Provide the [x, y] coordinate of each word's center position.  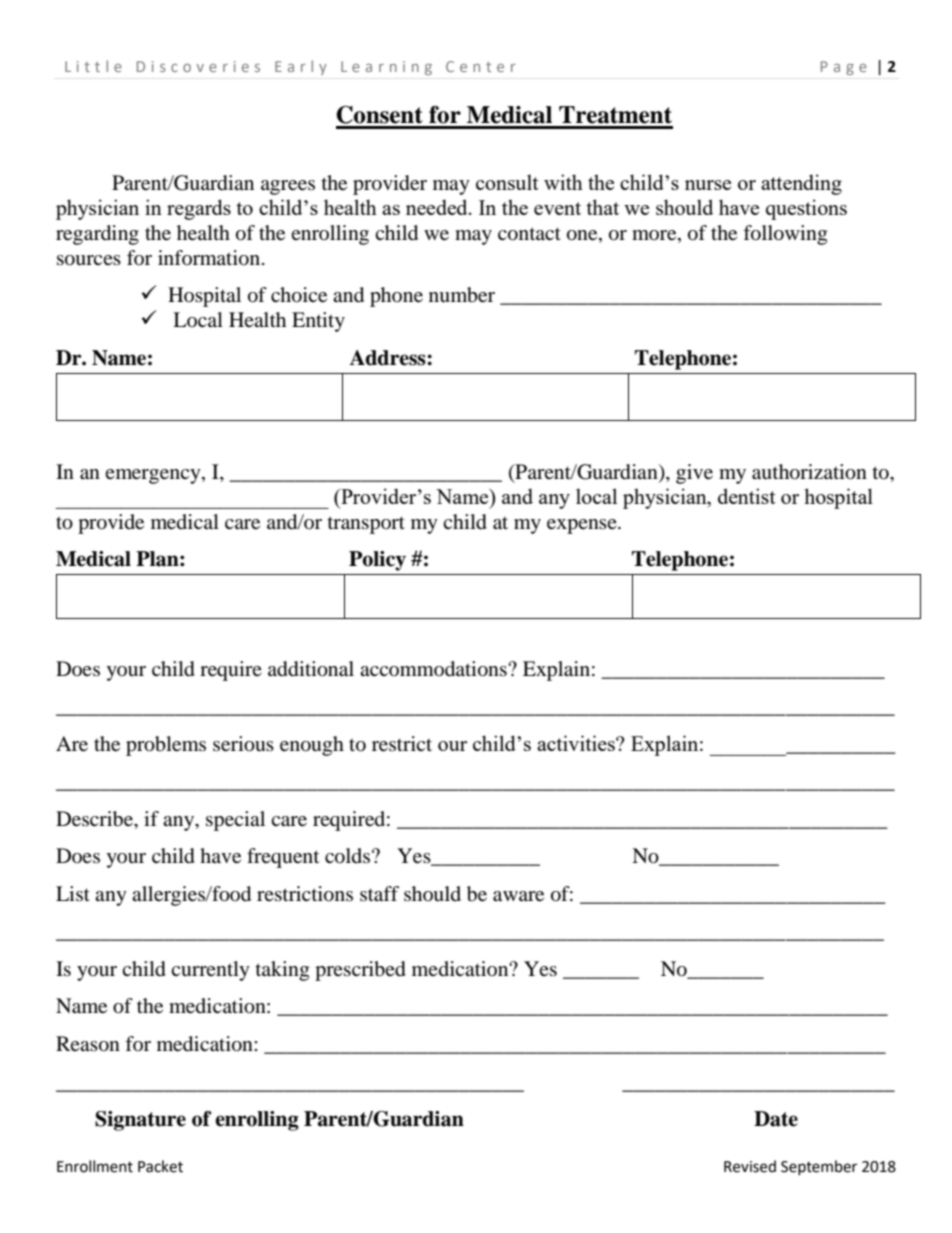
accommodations [434, 669]
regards [199, 209]
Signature [140, 1121]
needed [438, 207]
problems [166, 746]
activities [577, 743]
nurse [708, 185]
